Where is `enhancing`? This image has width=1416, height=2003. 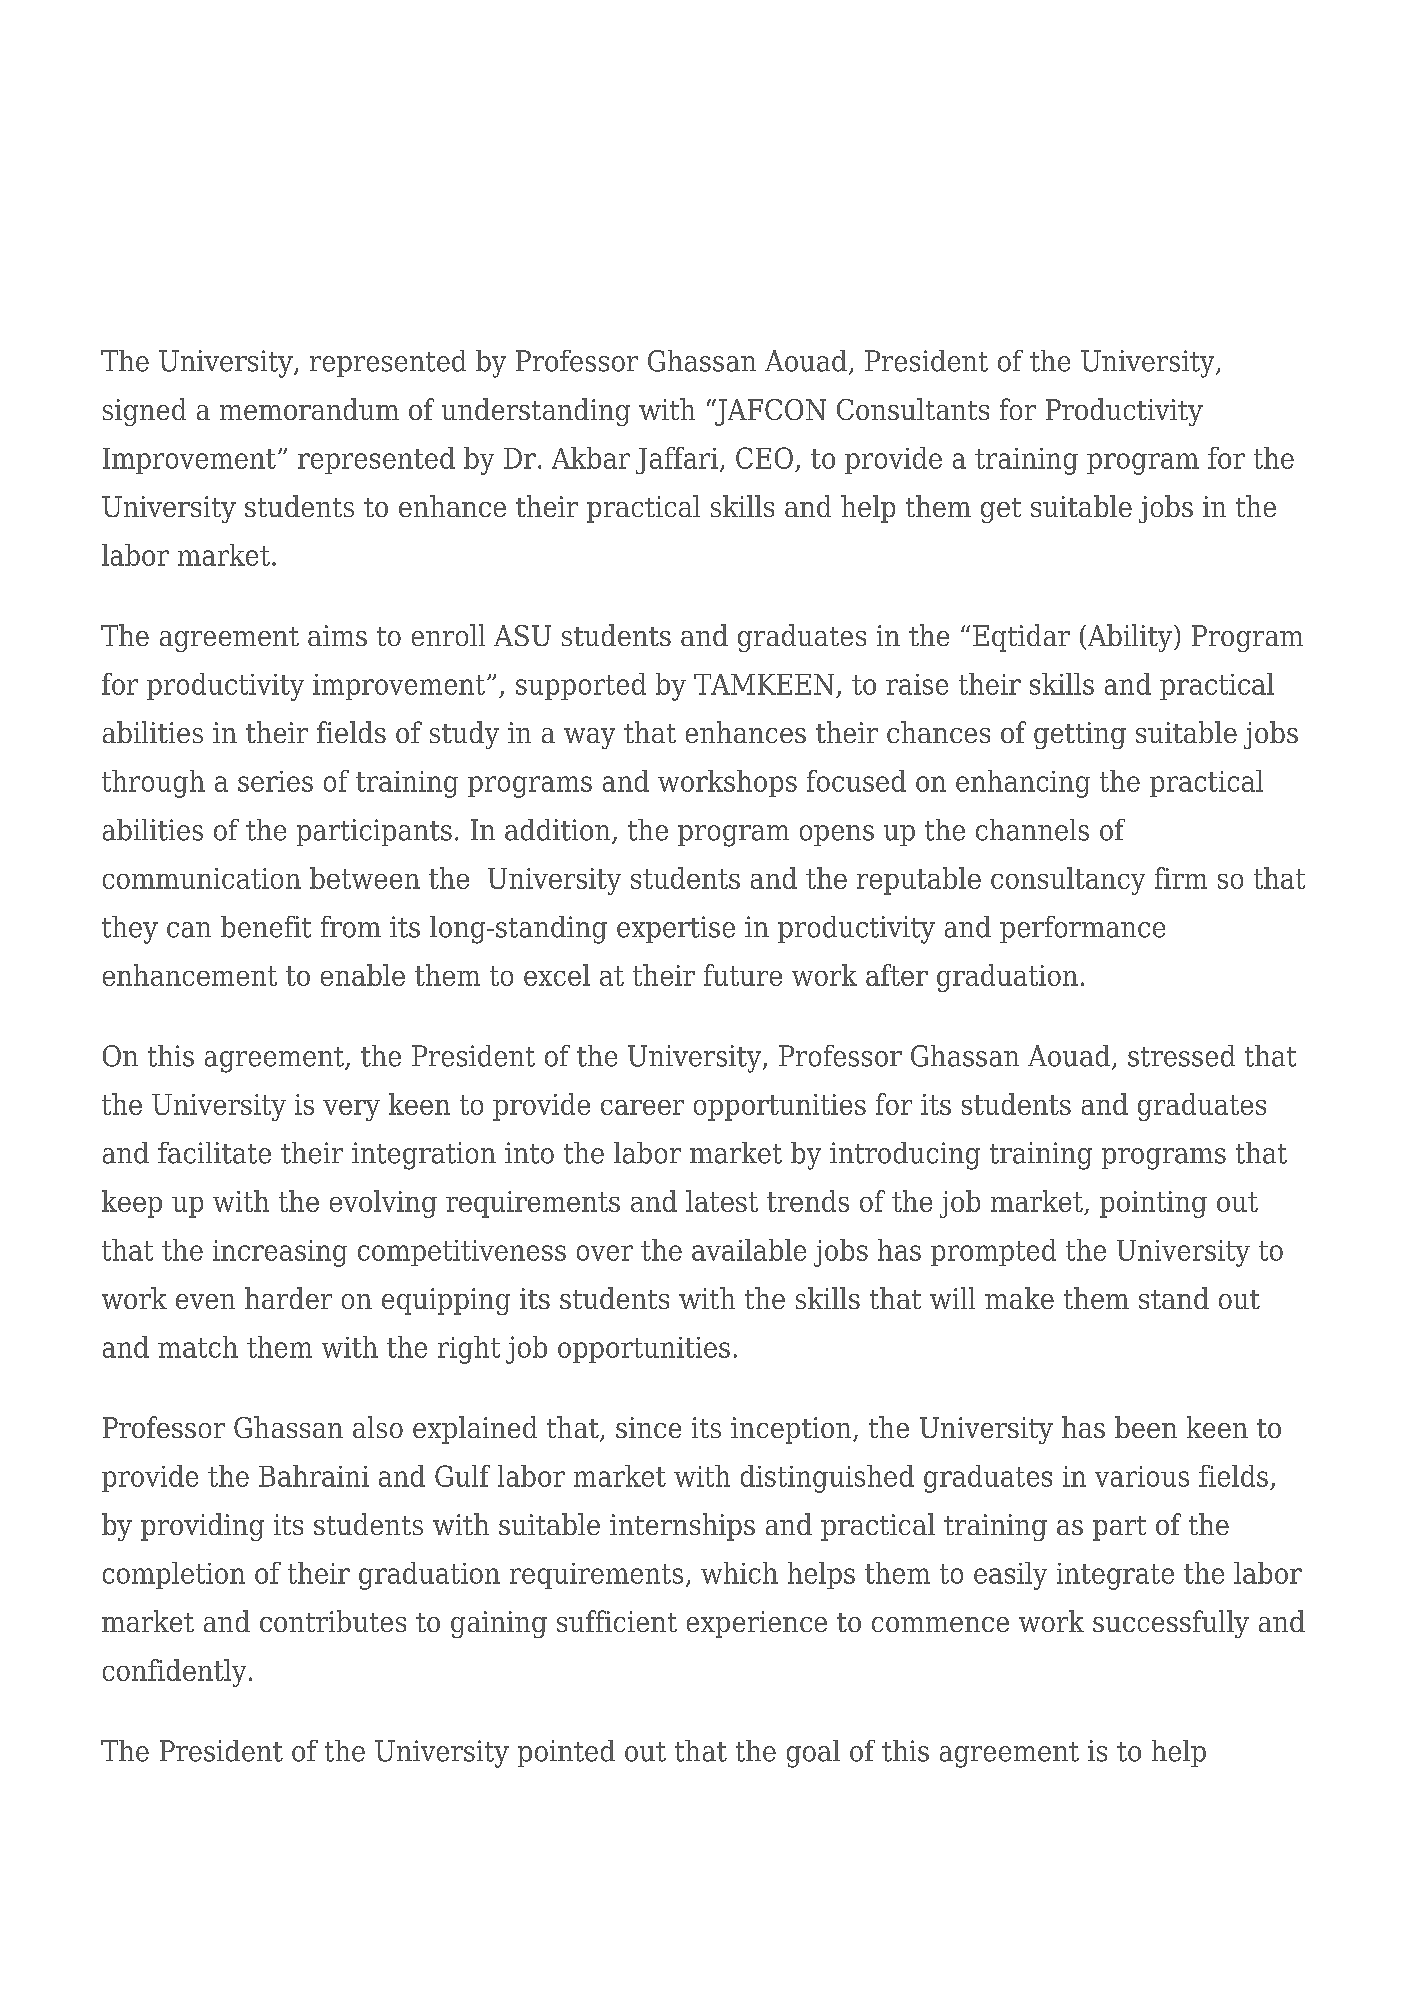 enhancing is located at coordinates (1023, 784).
